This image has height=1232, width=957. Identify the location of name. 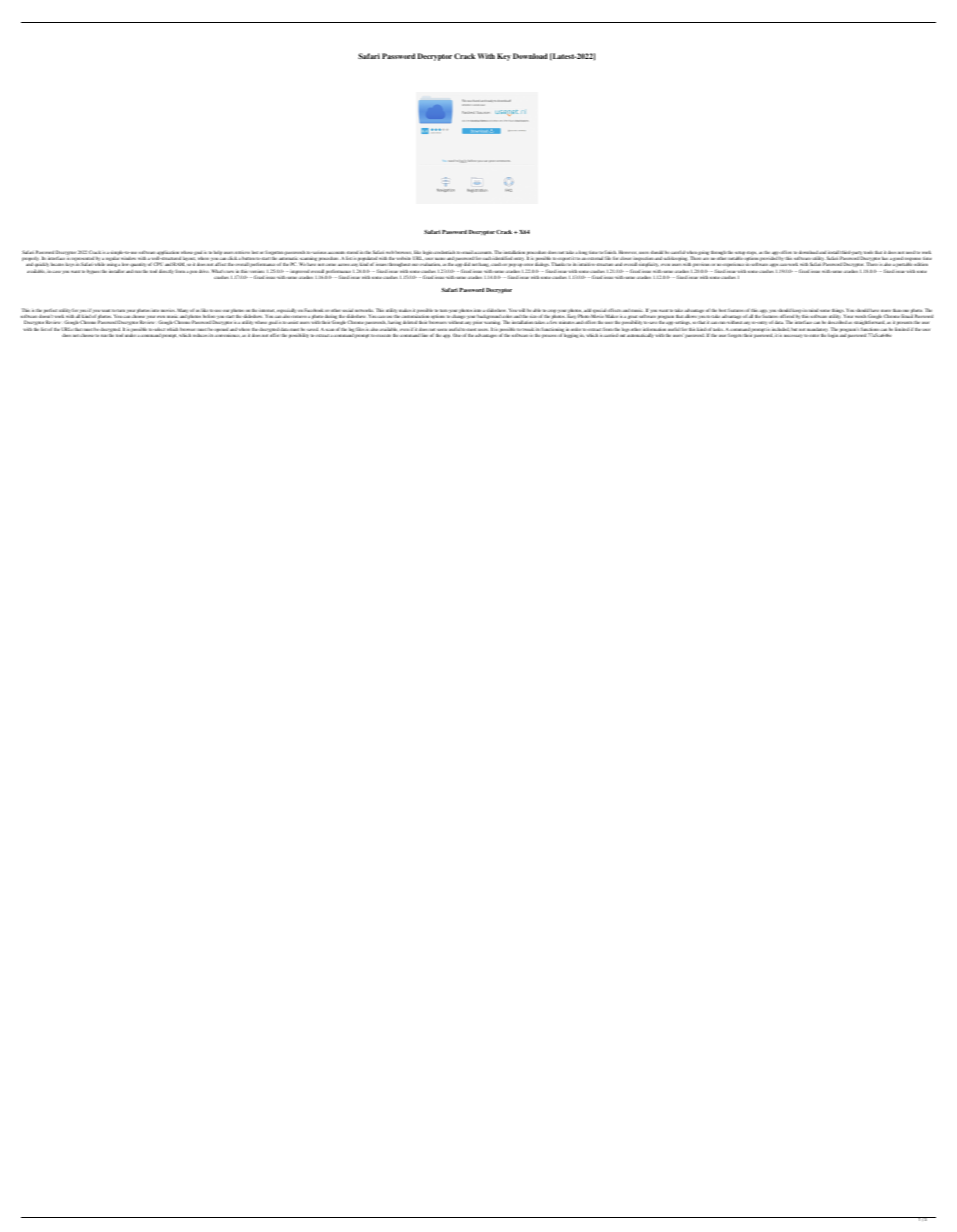
(440, 259).
